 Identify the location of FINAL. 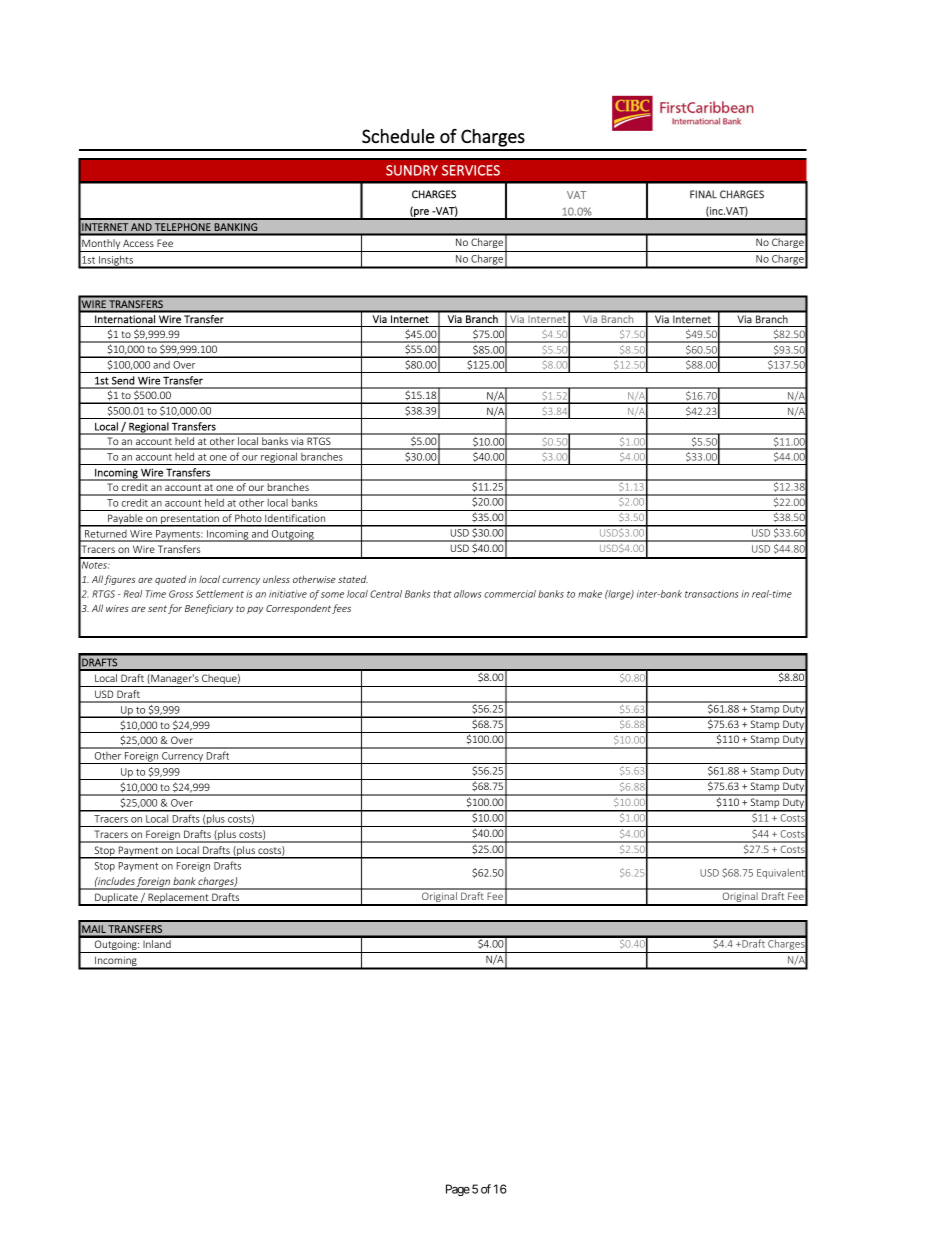
(703, 194).
